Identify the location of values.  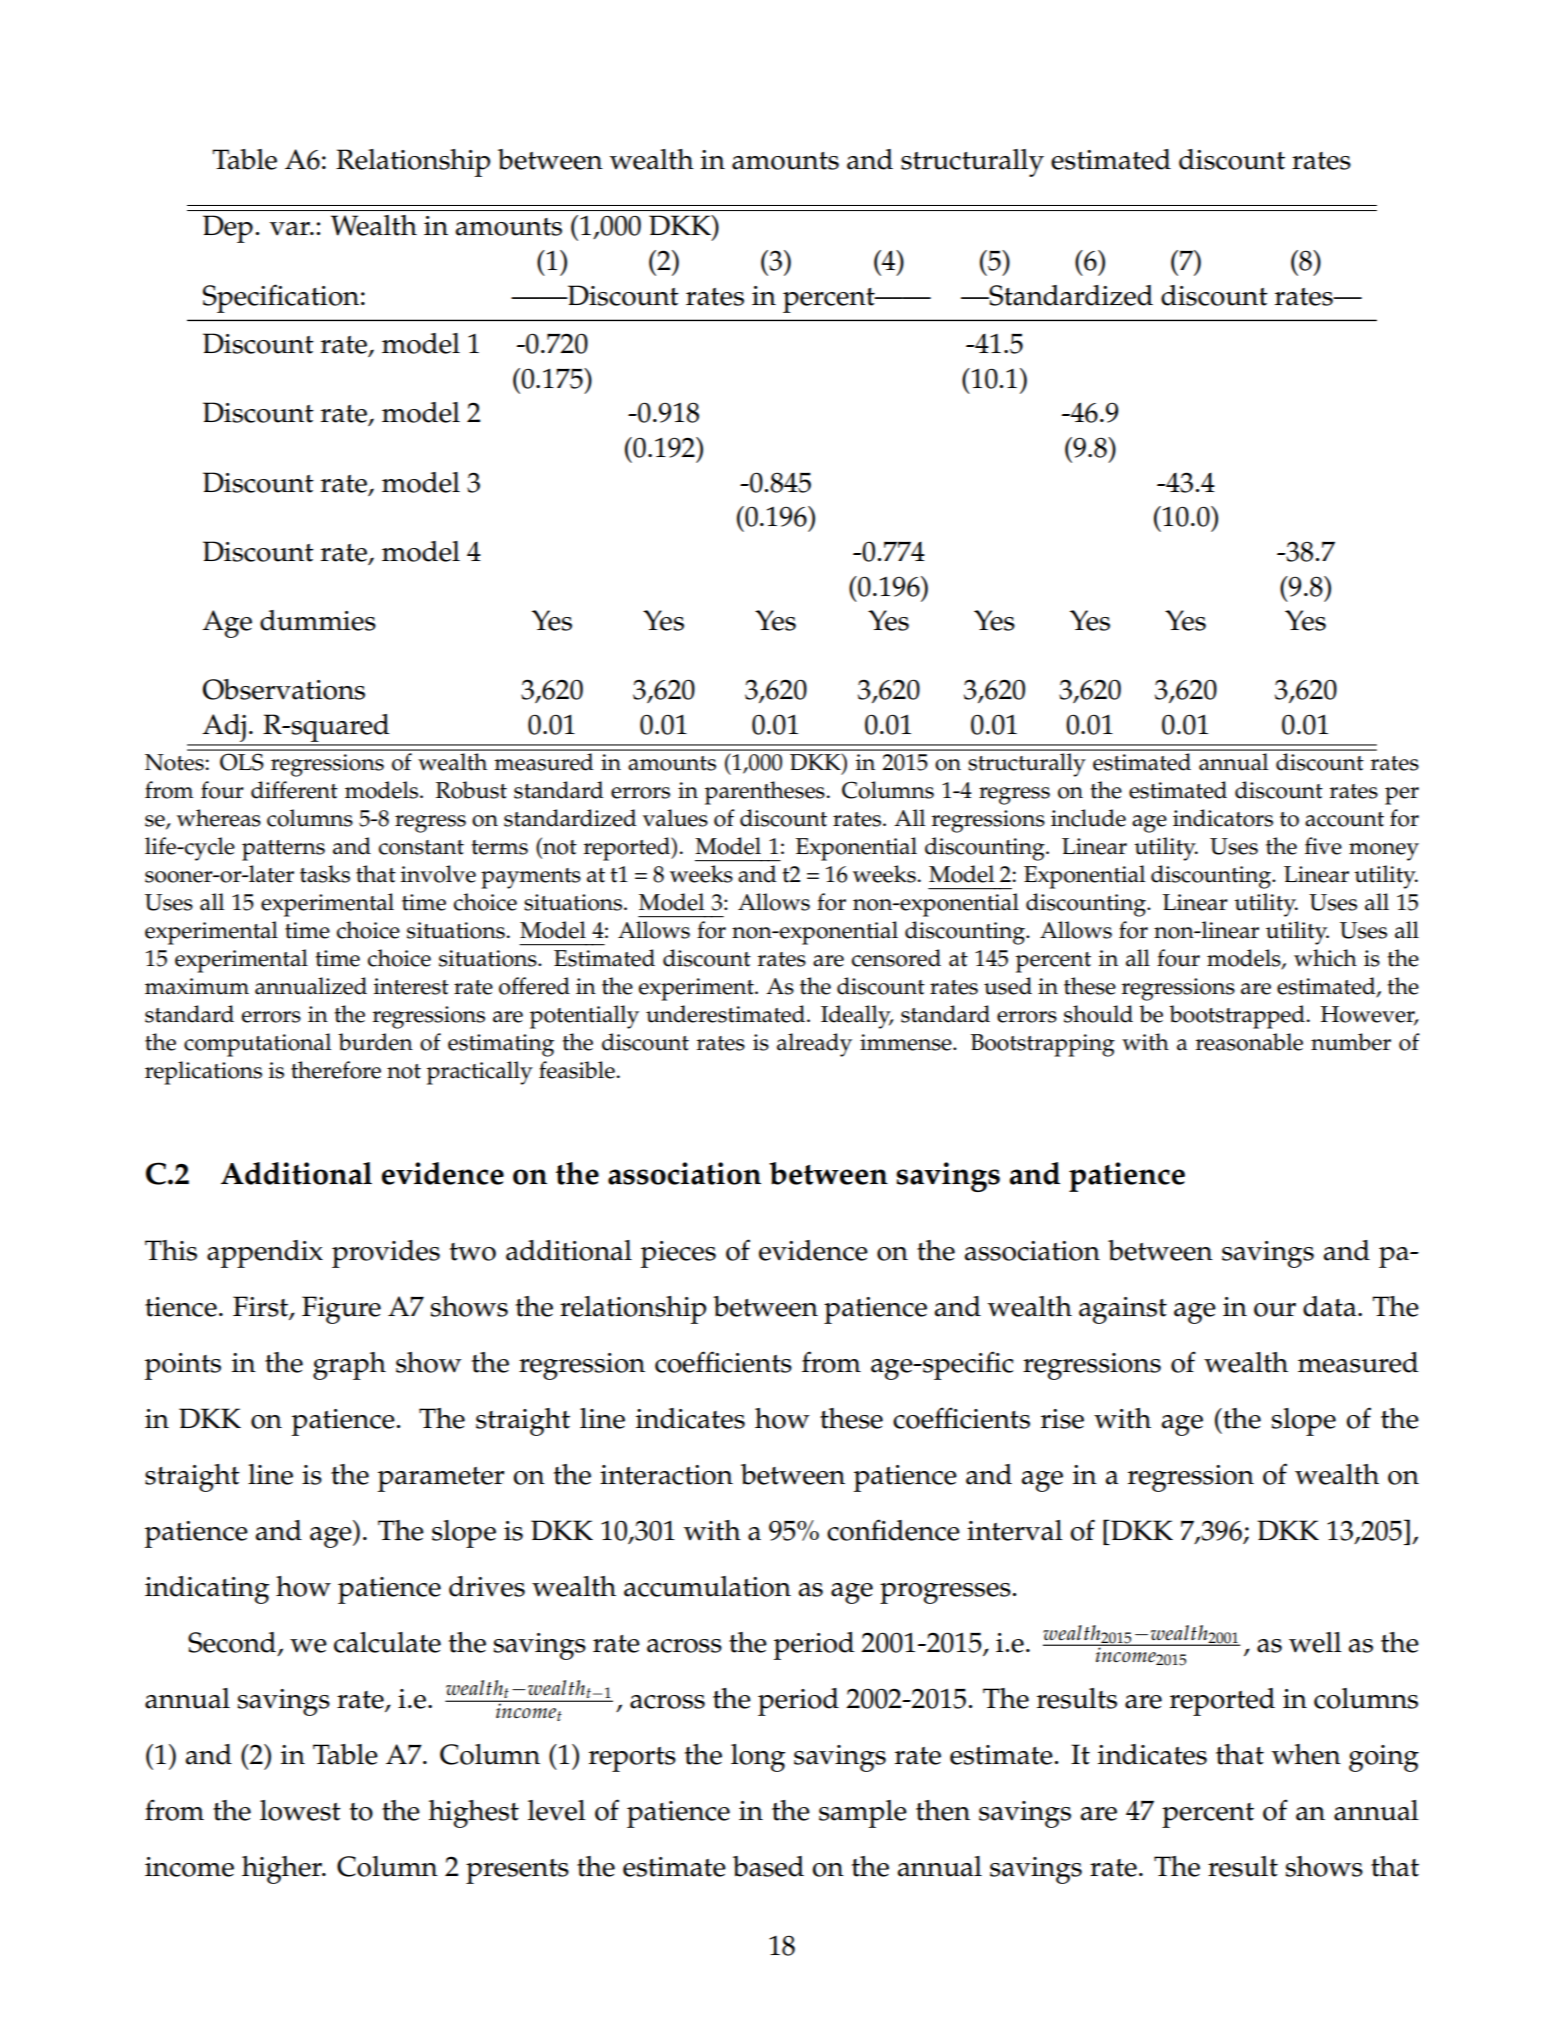
(675, 818).
